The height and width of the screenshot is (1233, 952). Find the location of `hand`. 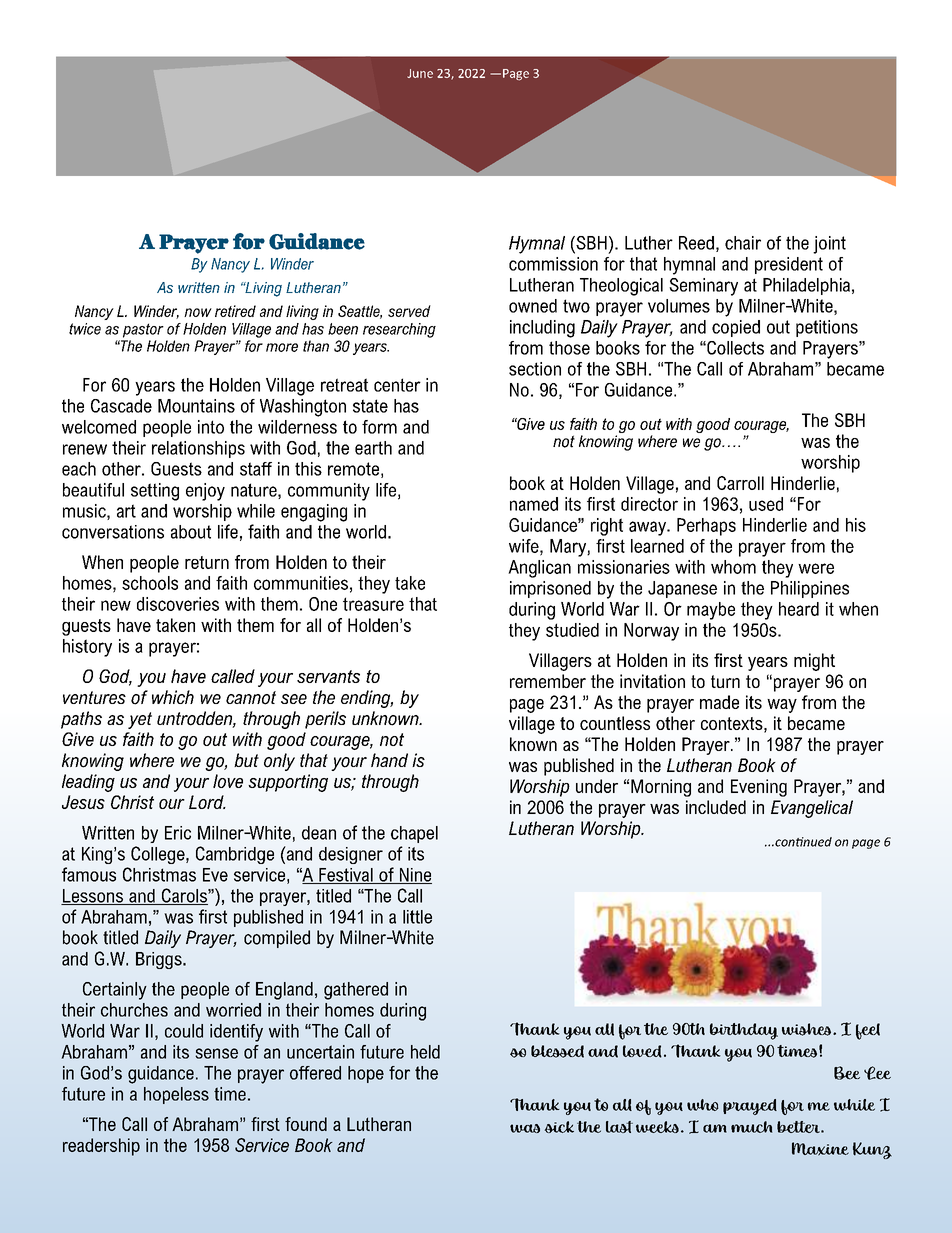

hand is located at coordinates (389, 760).
